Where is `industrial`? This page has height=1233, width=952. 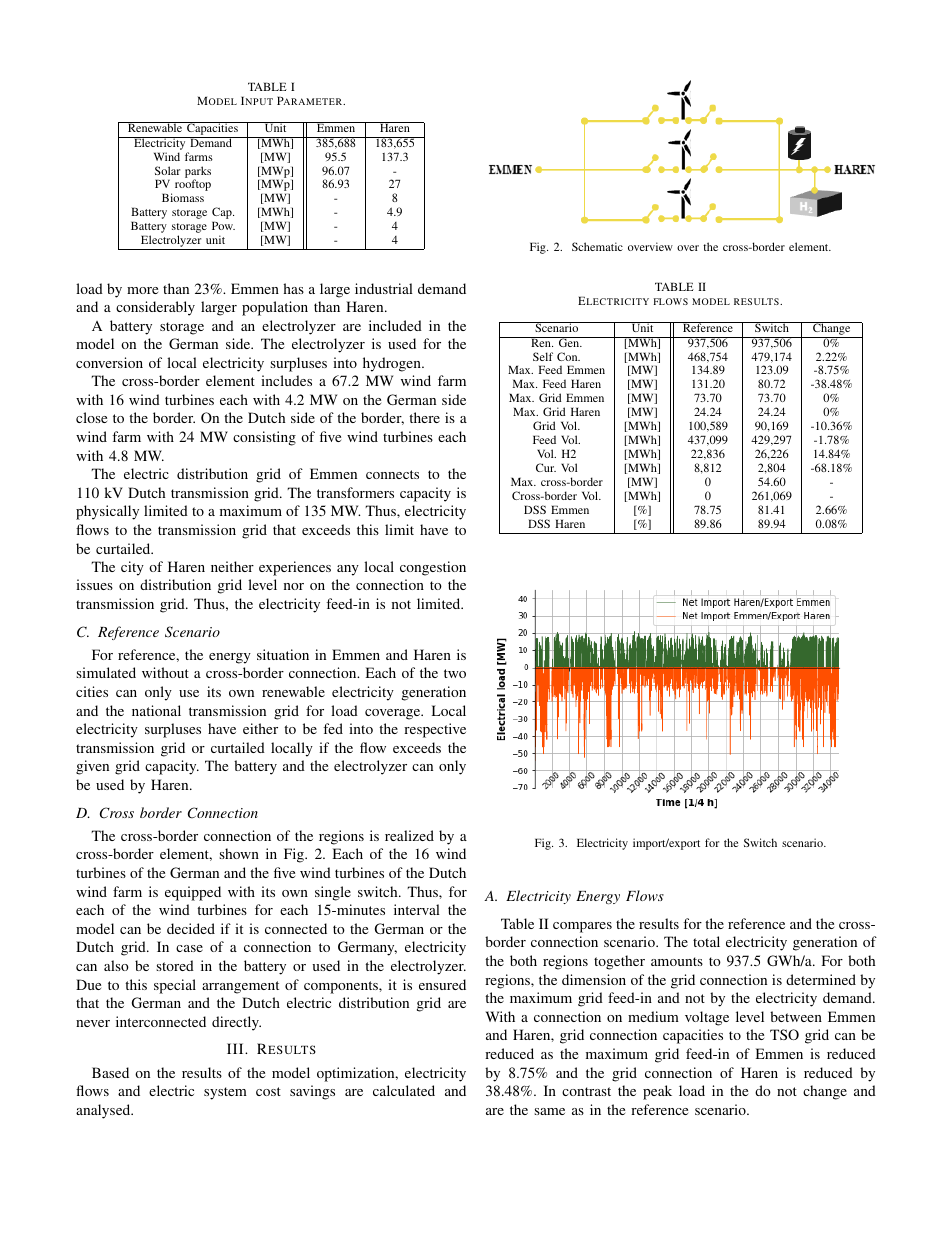
industrial is located at coordinates (384, 288).
